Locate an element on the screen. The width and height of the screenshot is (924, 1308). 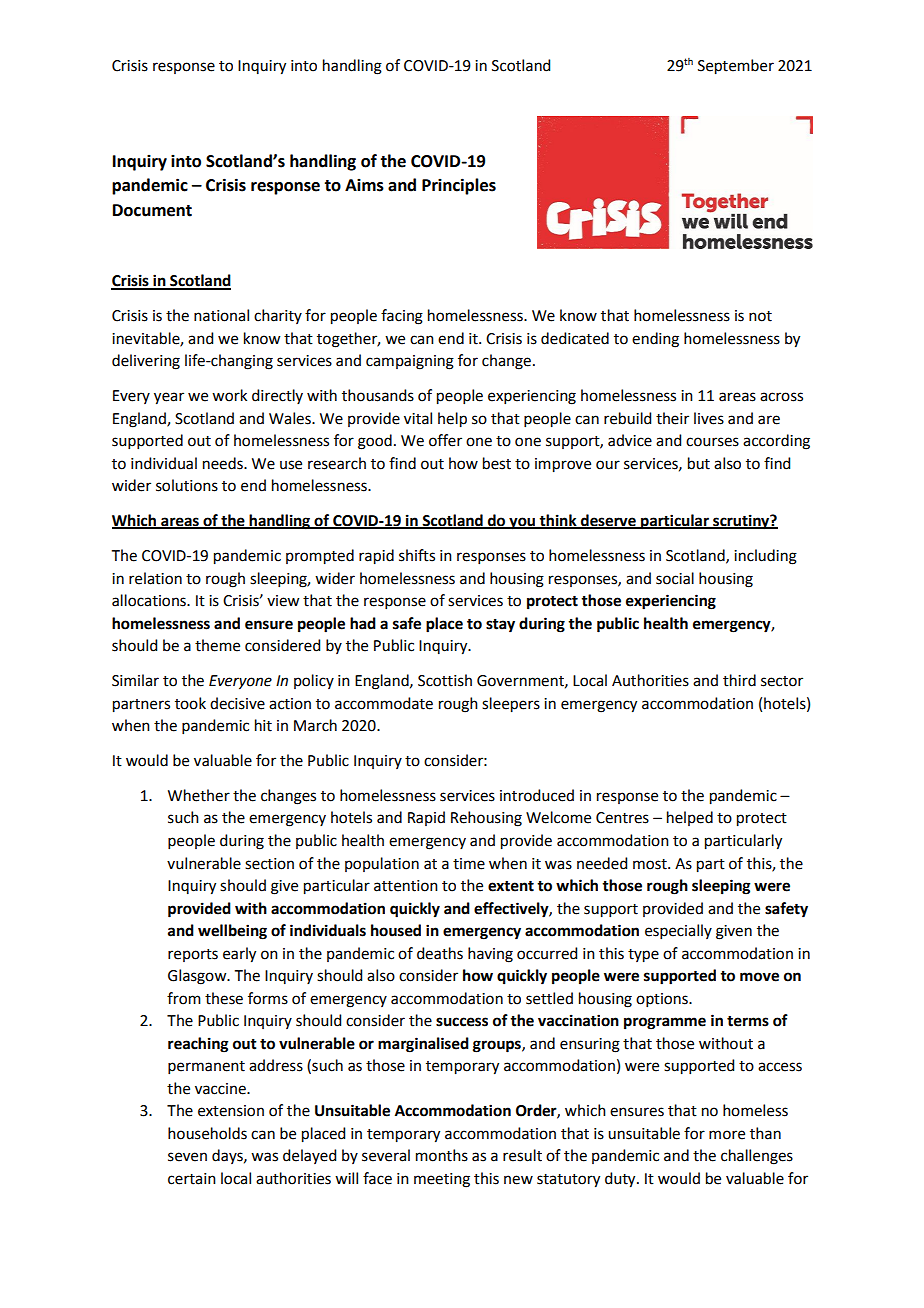
stay is located at coordinates (500, 626).
